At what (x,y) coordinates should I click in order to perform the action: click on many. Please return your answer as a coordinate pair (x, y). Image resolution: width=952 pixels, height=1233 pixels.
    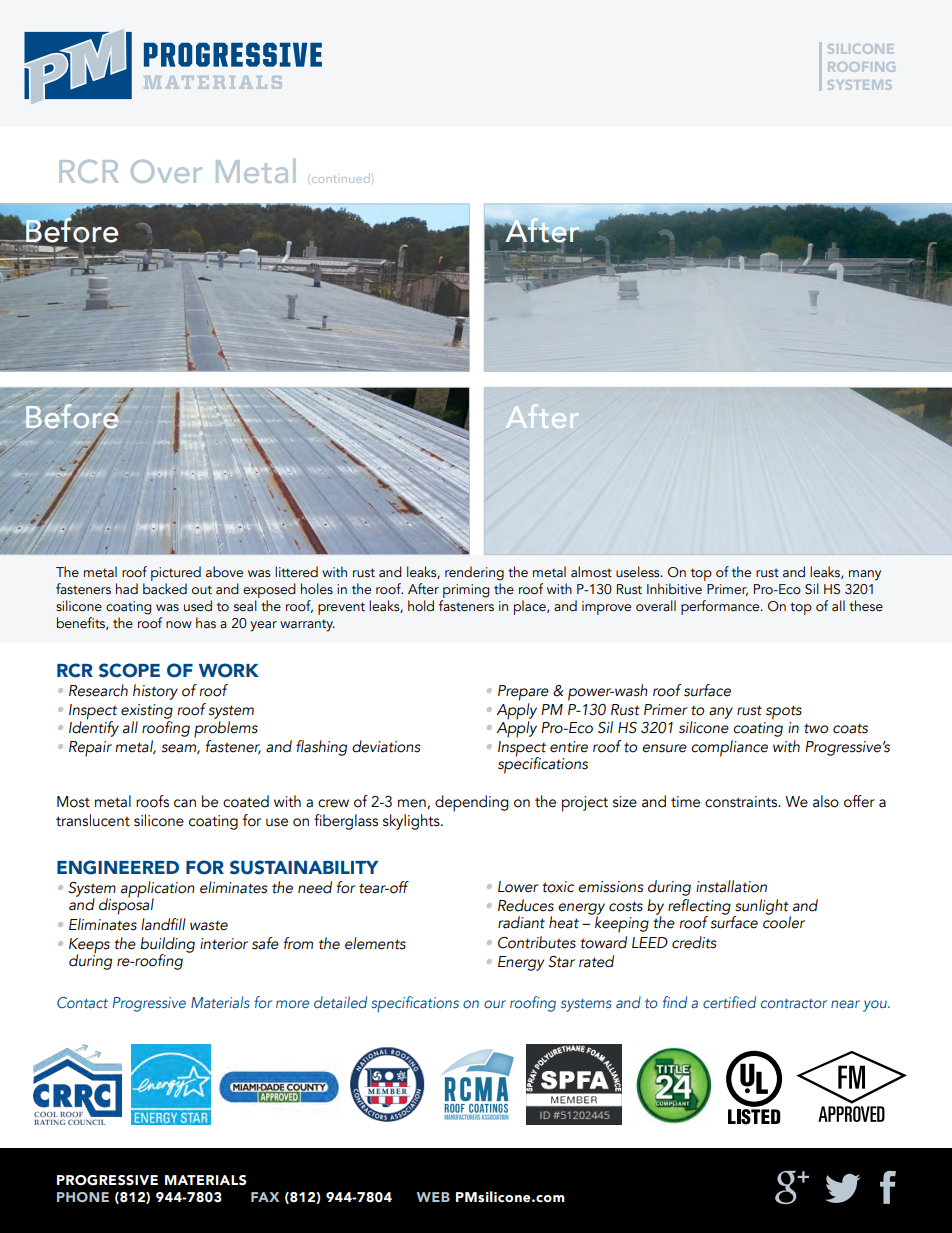
    Looking at the image, I should click on (865, 575).
